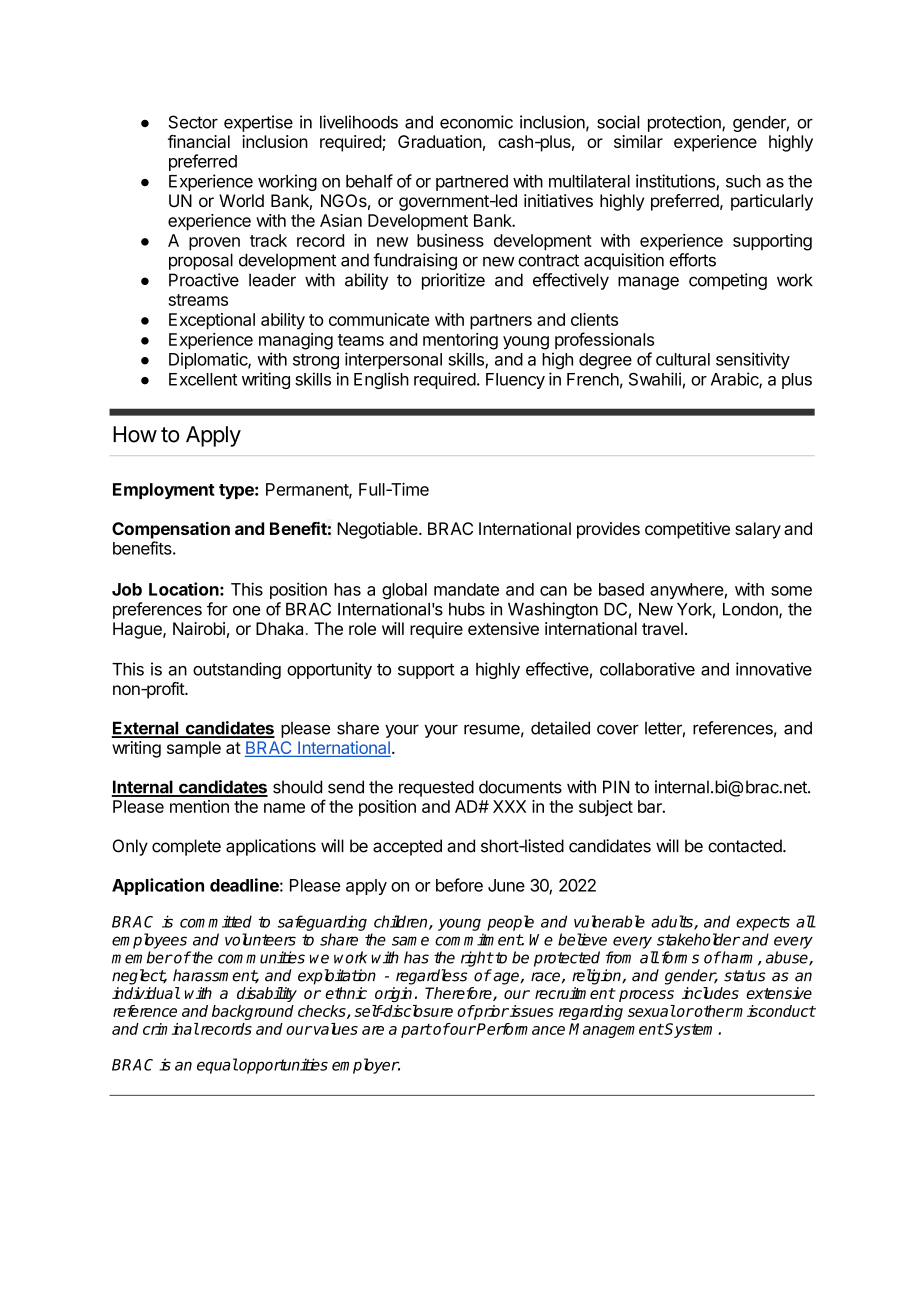 This page has width=924, height=1308. I want to click on System, so click(691, 1030).
